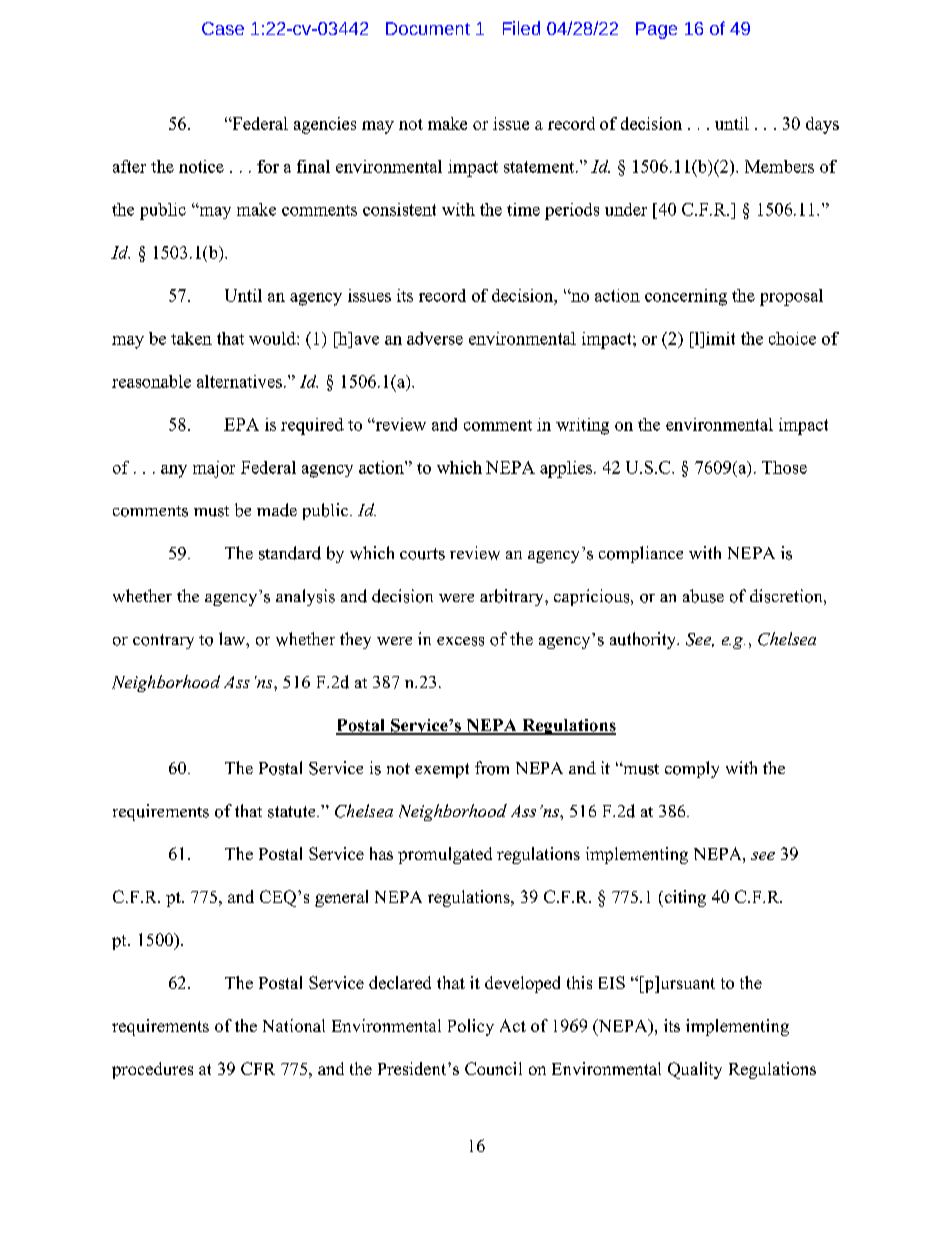 This screenshot has width=952, height=1233. Describe the element at coordinates (223, 28) in the screenshot. I see `Case` at that location.
